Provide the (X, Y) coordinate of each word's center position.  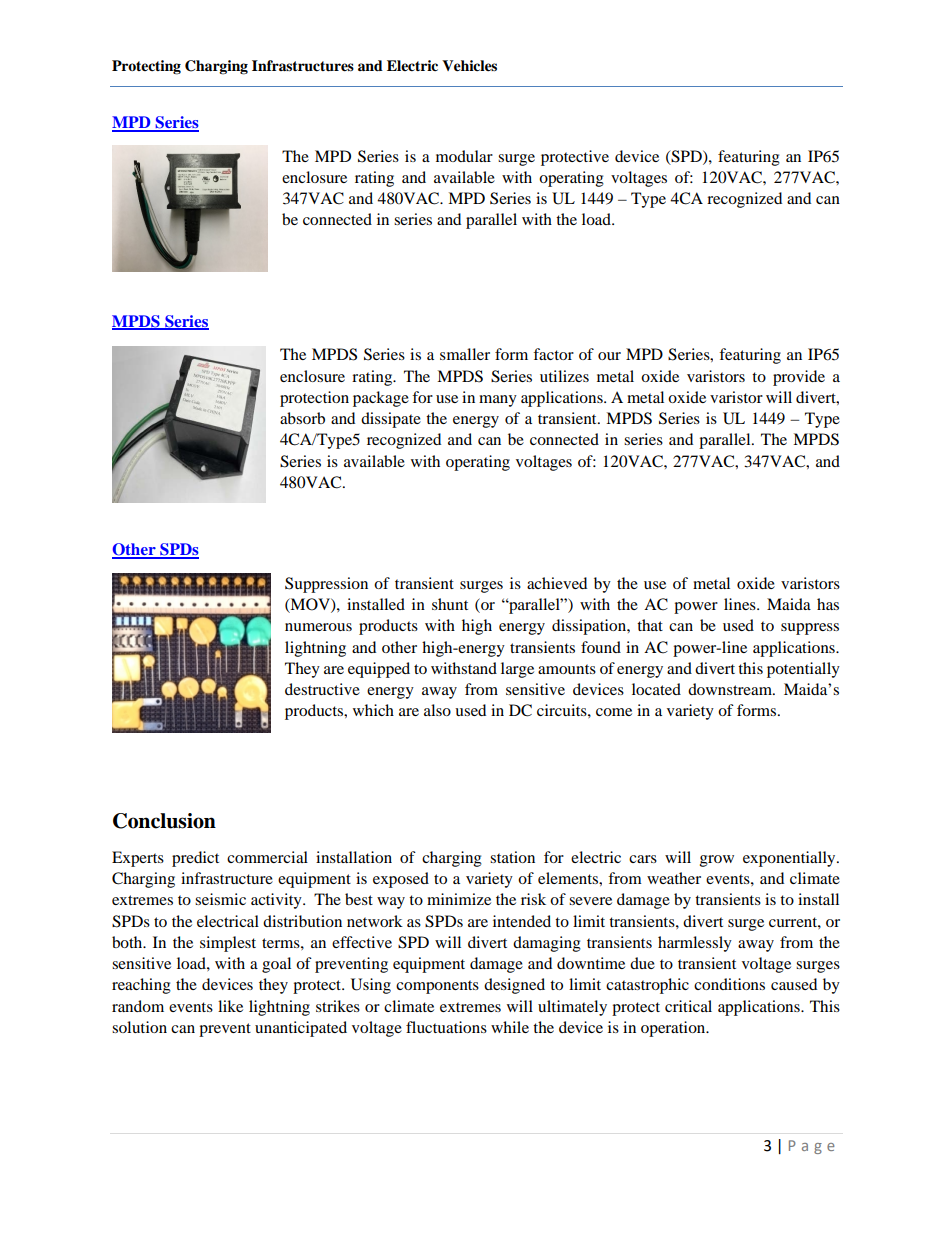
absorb (302, 418)
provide (799, 378)
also (437, 710)
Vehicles (469, 66)
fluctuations (446, 1027)
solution (139, 1027)
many (498, 401)
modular (464, 156)
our (609, 356)
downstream (731, 689)
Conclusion (164, 821)
